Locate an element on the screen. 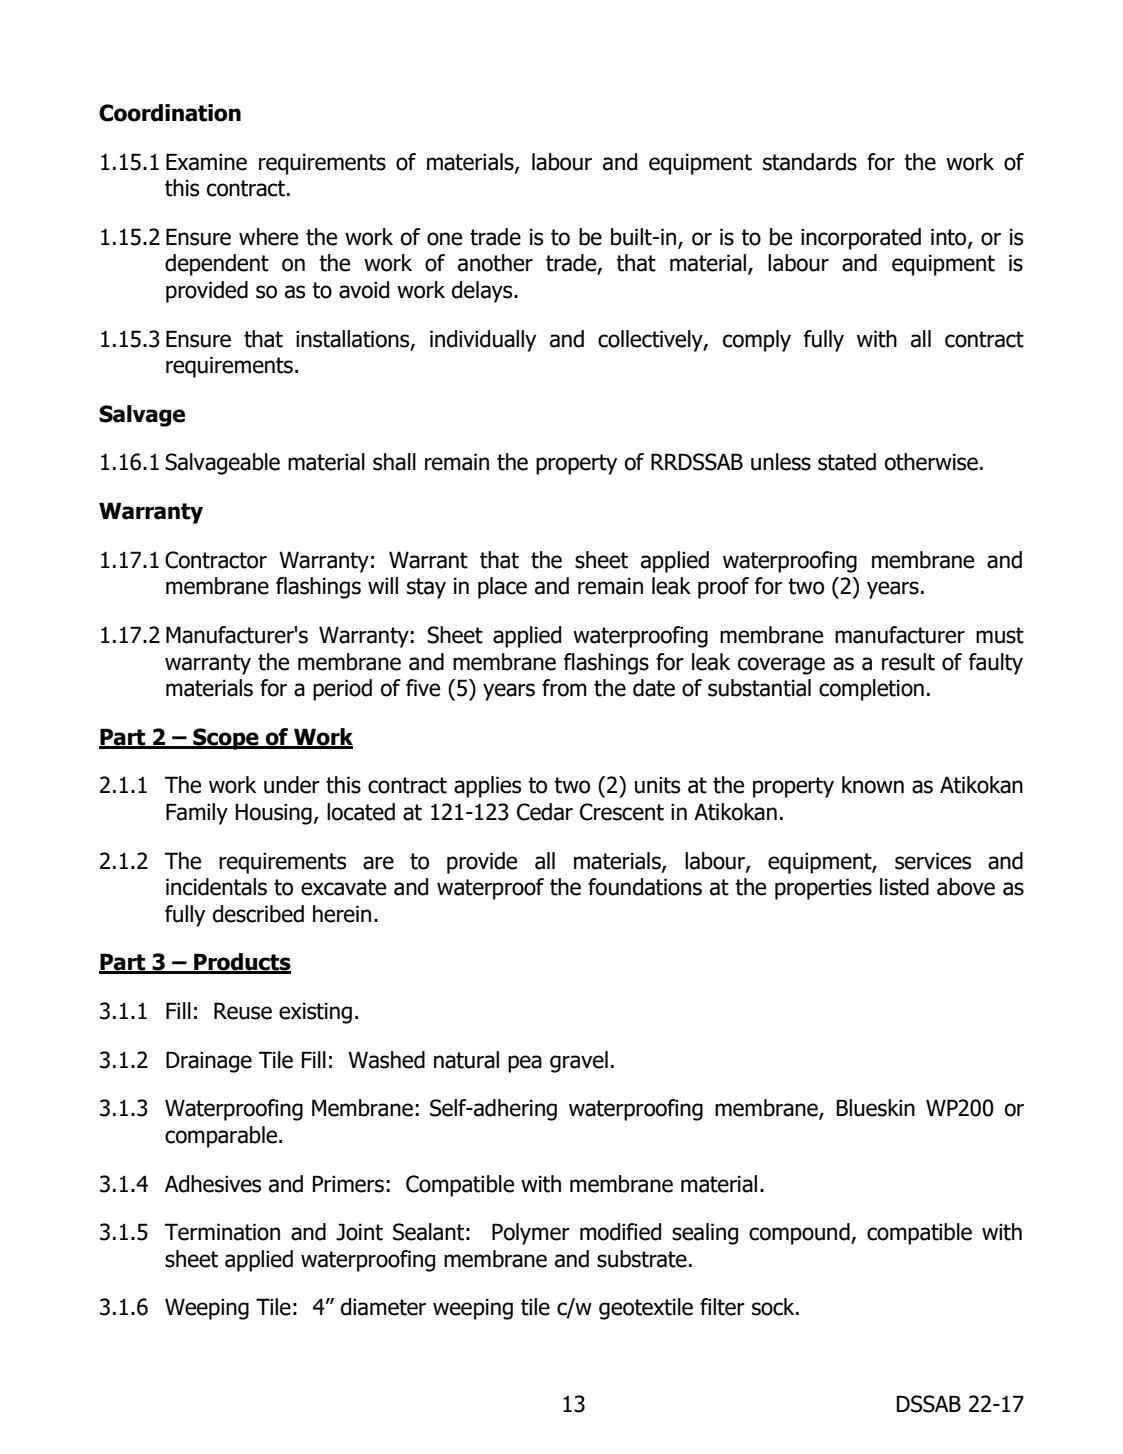 The height and width of the screenshot is (1454, 1123). standards is located at coordinates (810, 162).
